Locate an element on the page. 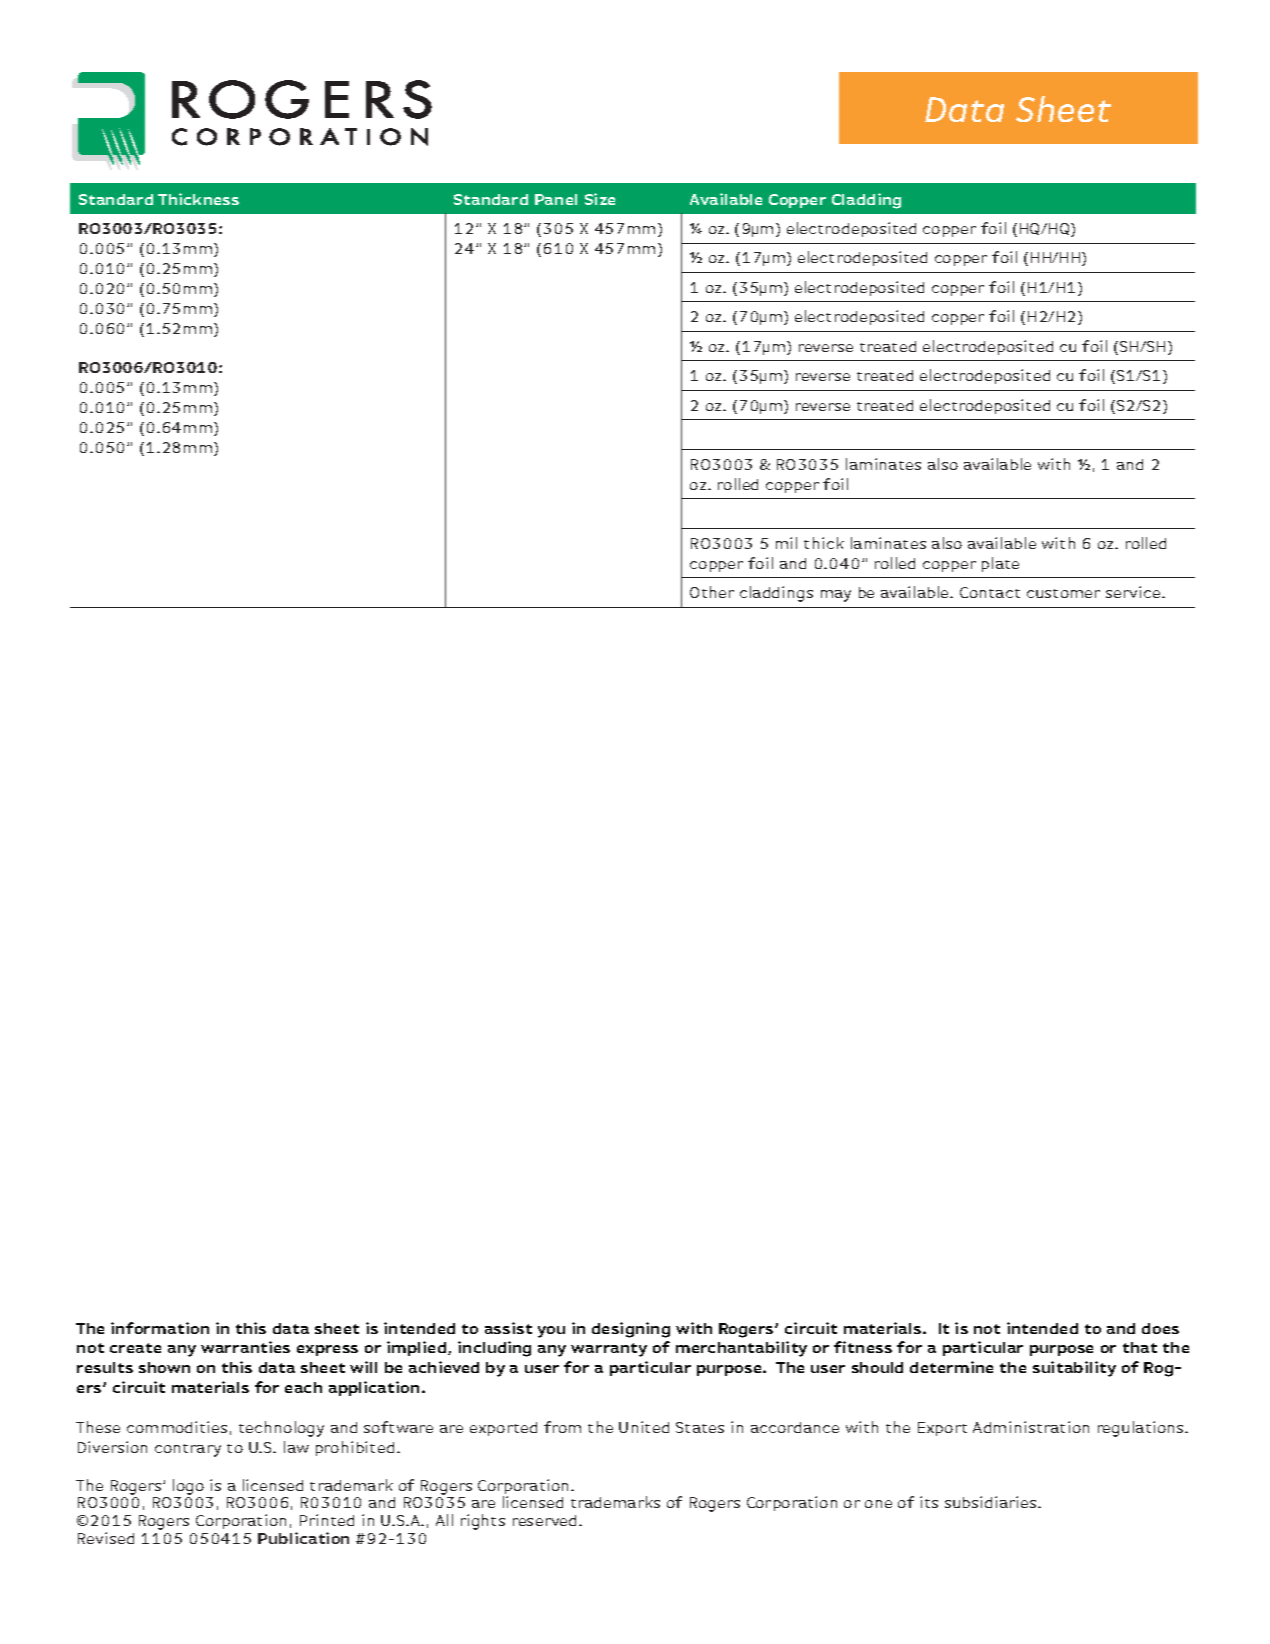  plate is located at coordinates (1000, 564).
